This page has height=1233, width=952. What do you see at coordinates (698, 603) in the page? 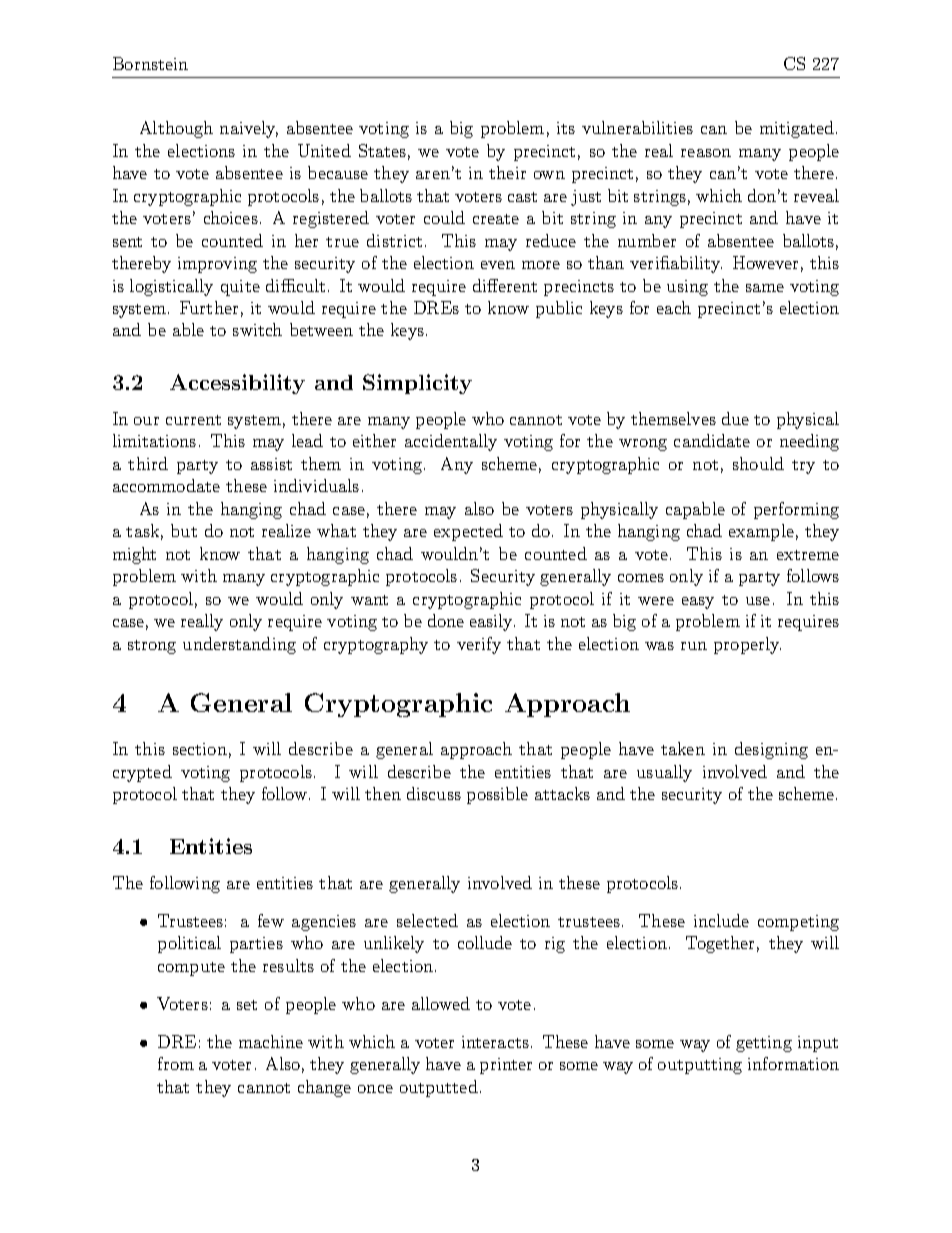
I see `easy` at bounding box center [698, 603].
